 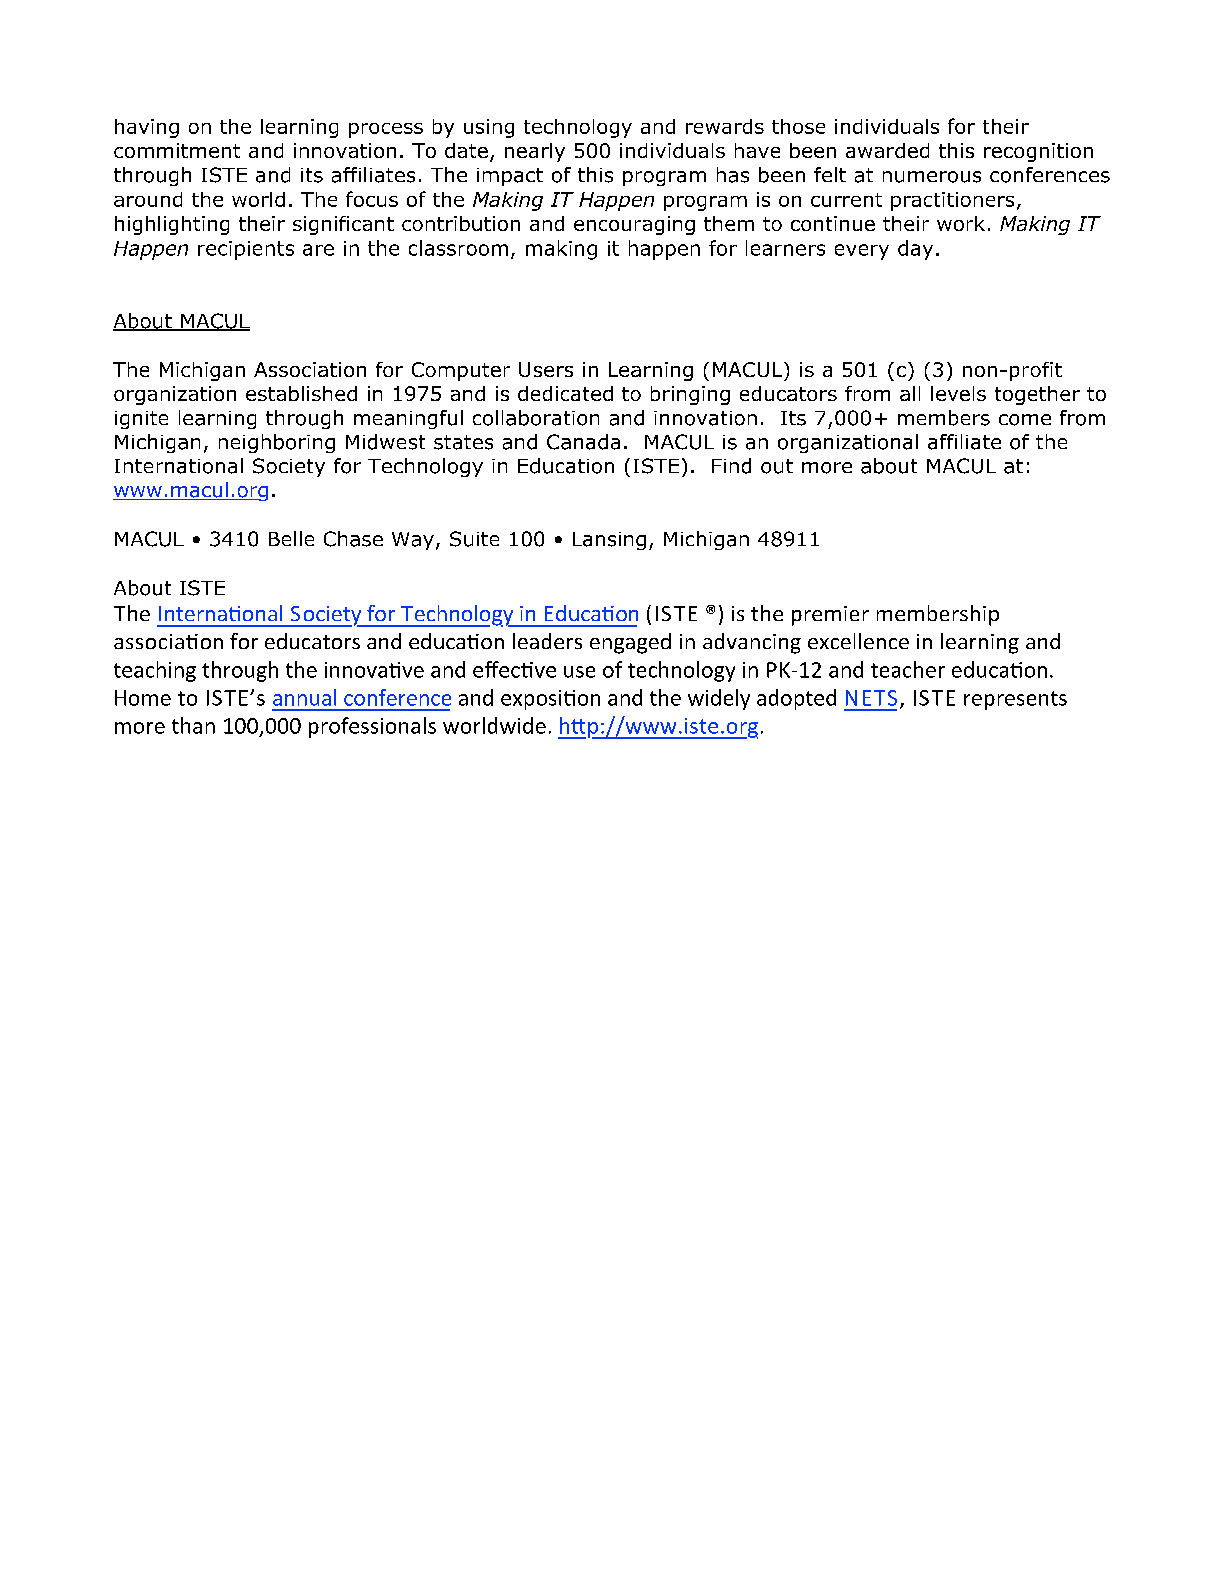 What do you see at coordinates (546, 369) in the page?
I see `Users` at bounding box center [546, 369].
